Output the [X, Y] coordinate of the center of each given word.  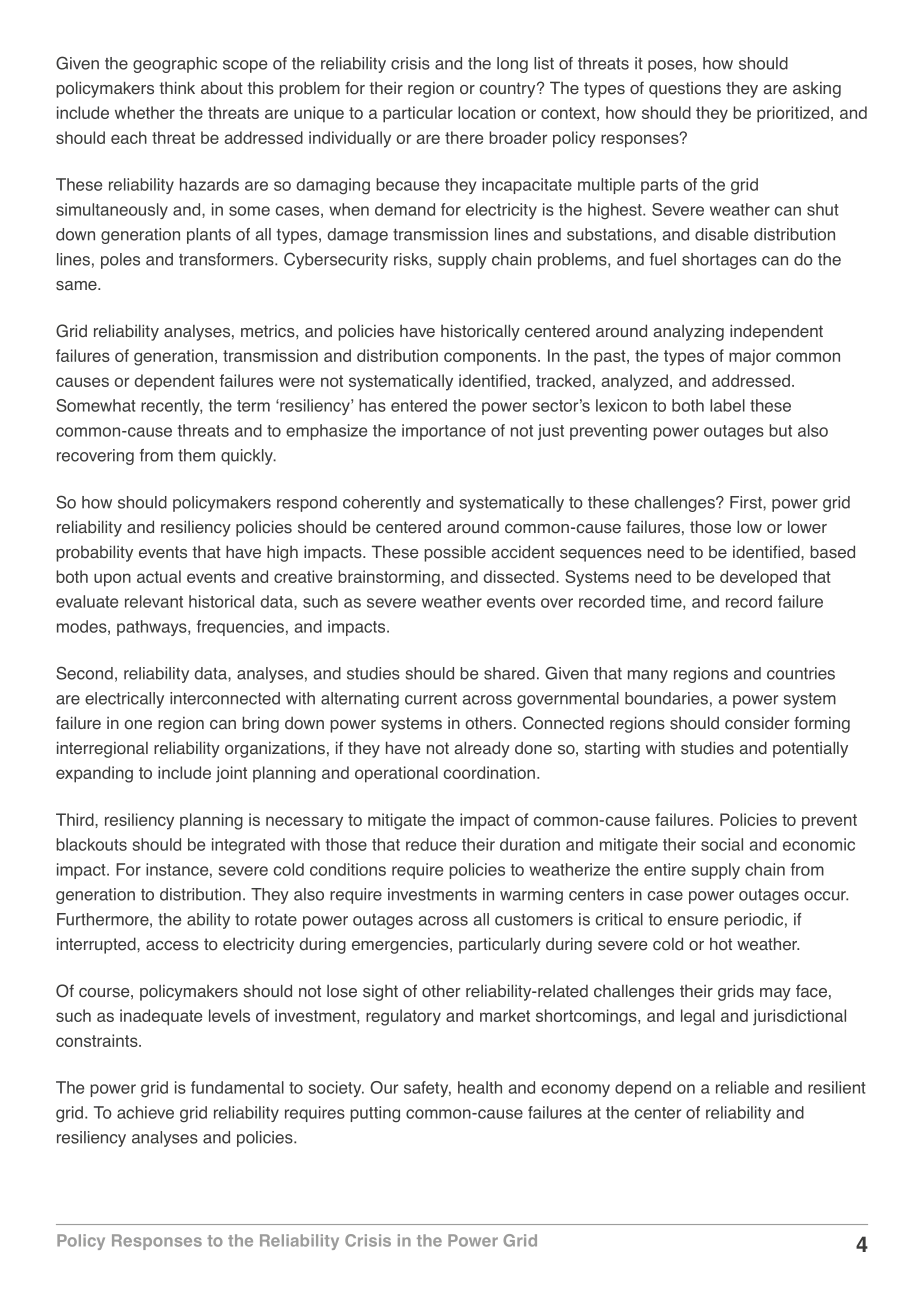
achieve [145, 1112]
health [480, 1087]
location [486, 112]
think [177, 87]
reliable [742, 1087]
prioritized [793, 114]
